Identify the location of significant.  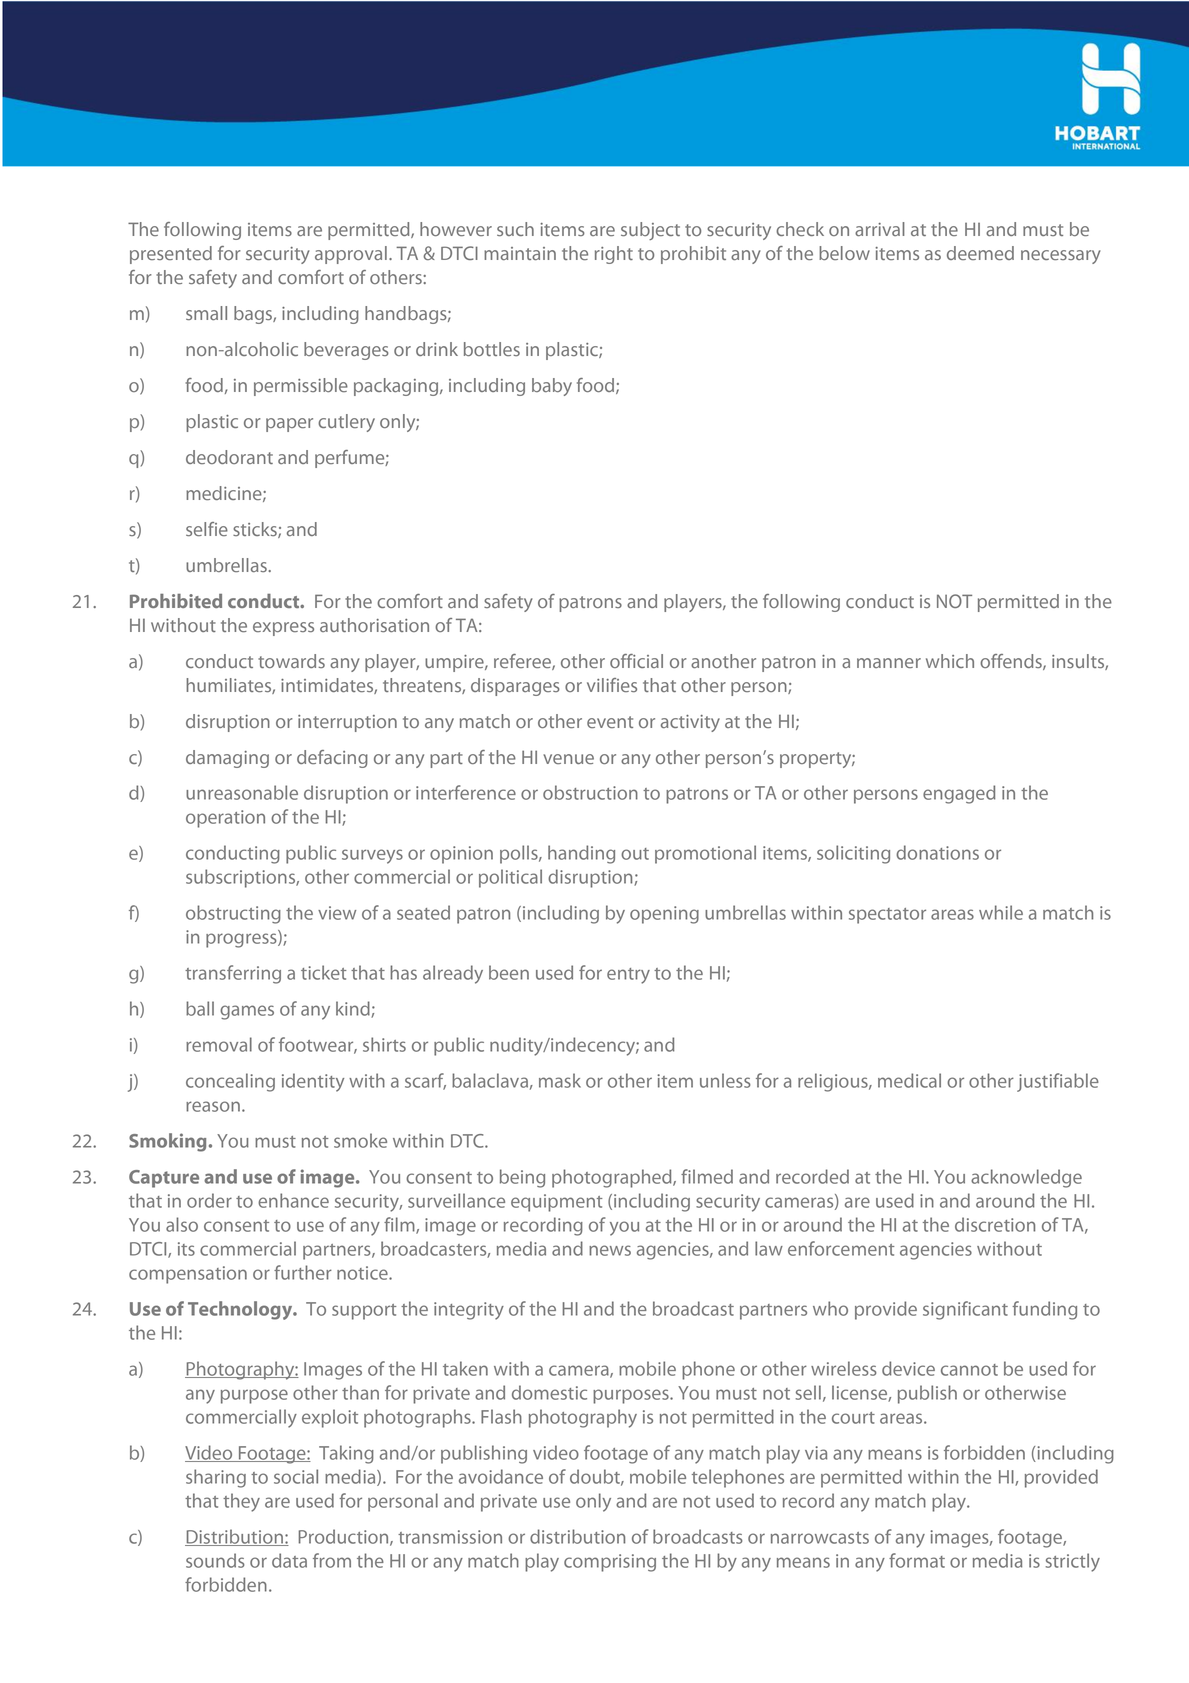
(965, 1310).
